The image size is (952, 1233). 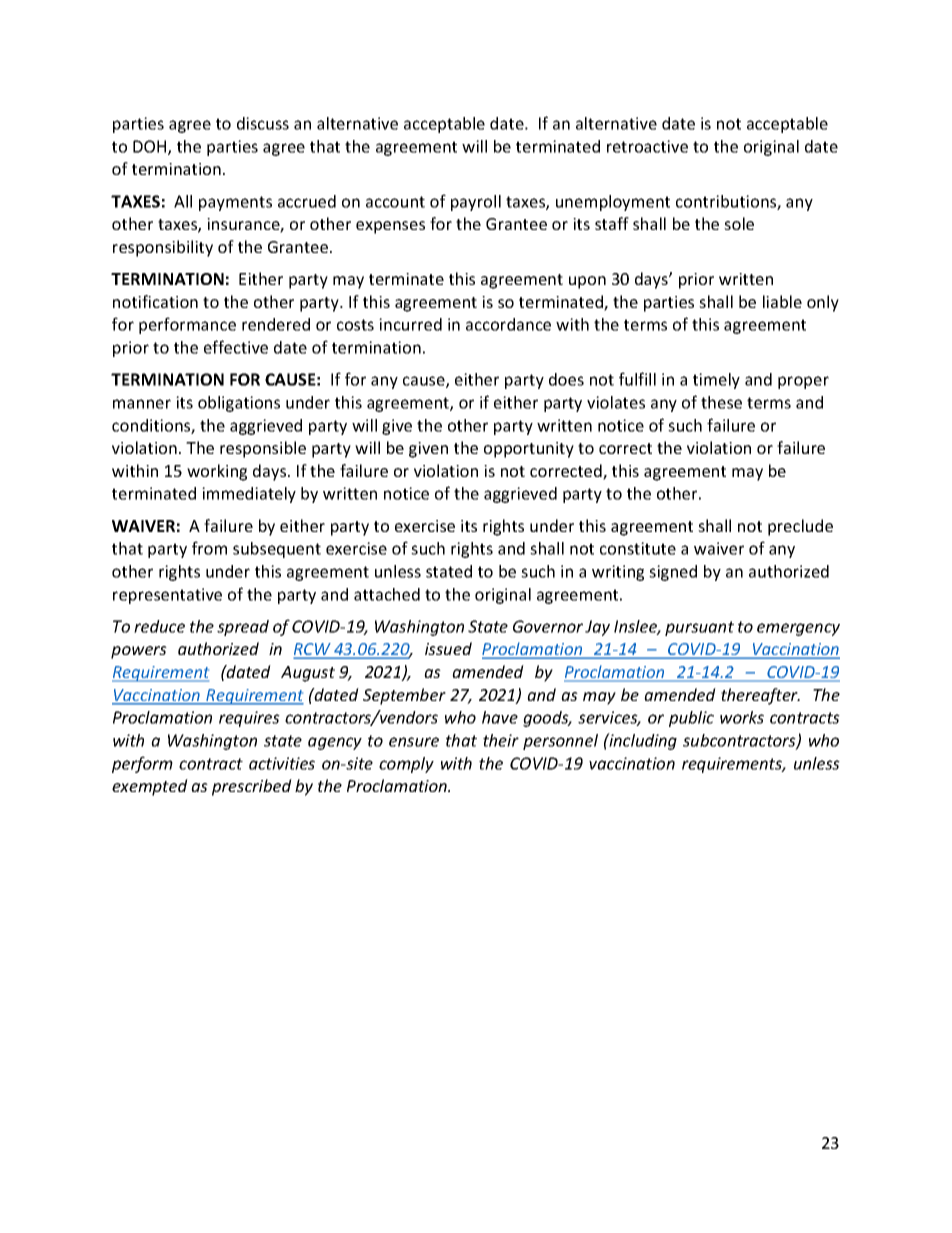 I want to click on effective, so click(x=236, y=347).
